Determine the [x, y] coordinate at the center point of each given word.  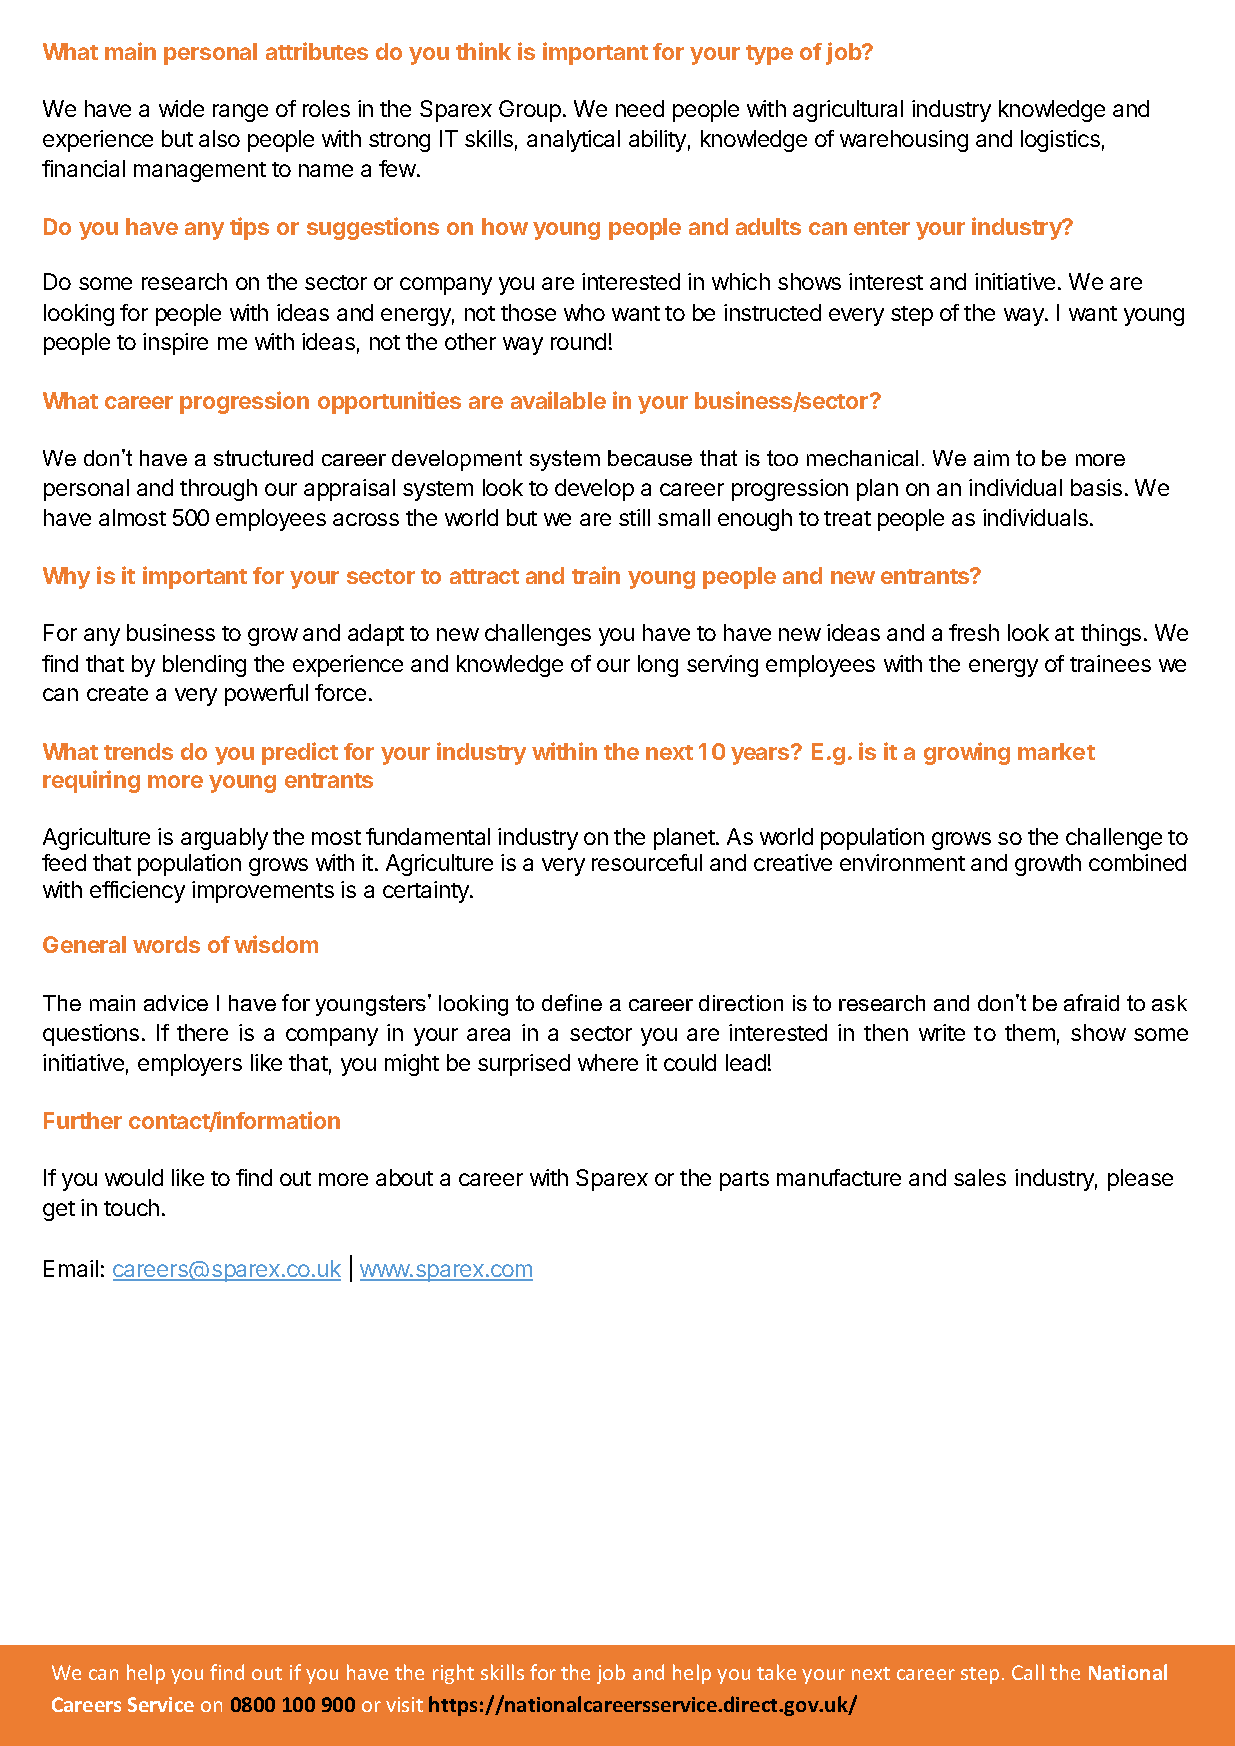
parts [744, 1181]
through [218, 490]
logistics [1060, 141]
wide [181, 108]
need [640, 108]
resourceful [647, 862]
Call [1028, 1672]
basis [1096, 487]
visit [404, 1704]
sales [980, 1177]
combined [1137, 862]
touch [131, 1207]
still [634, 517]
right [453, 1674]
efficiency [137, 892]
